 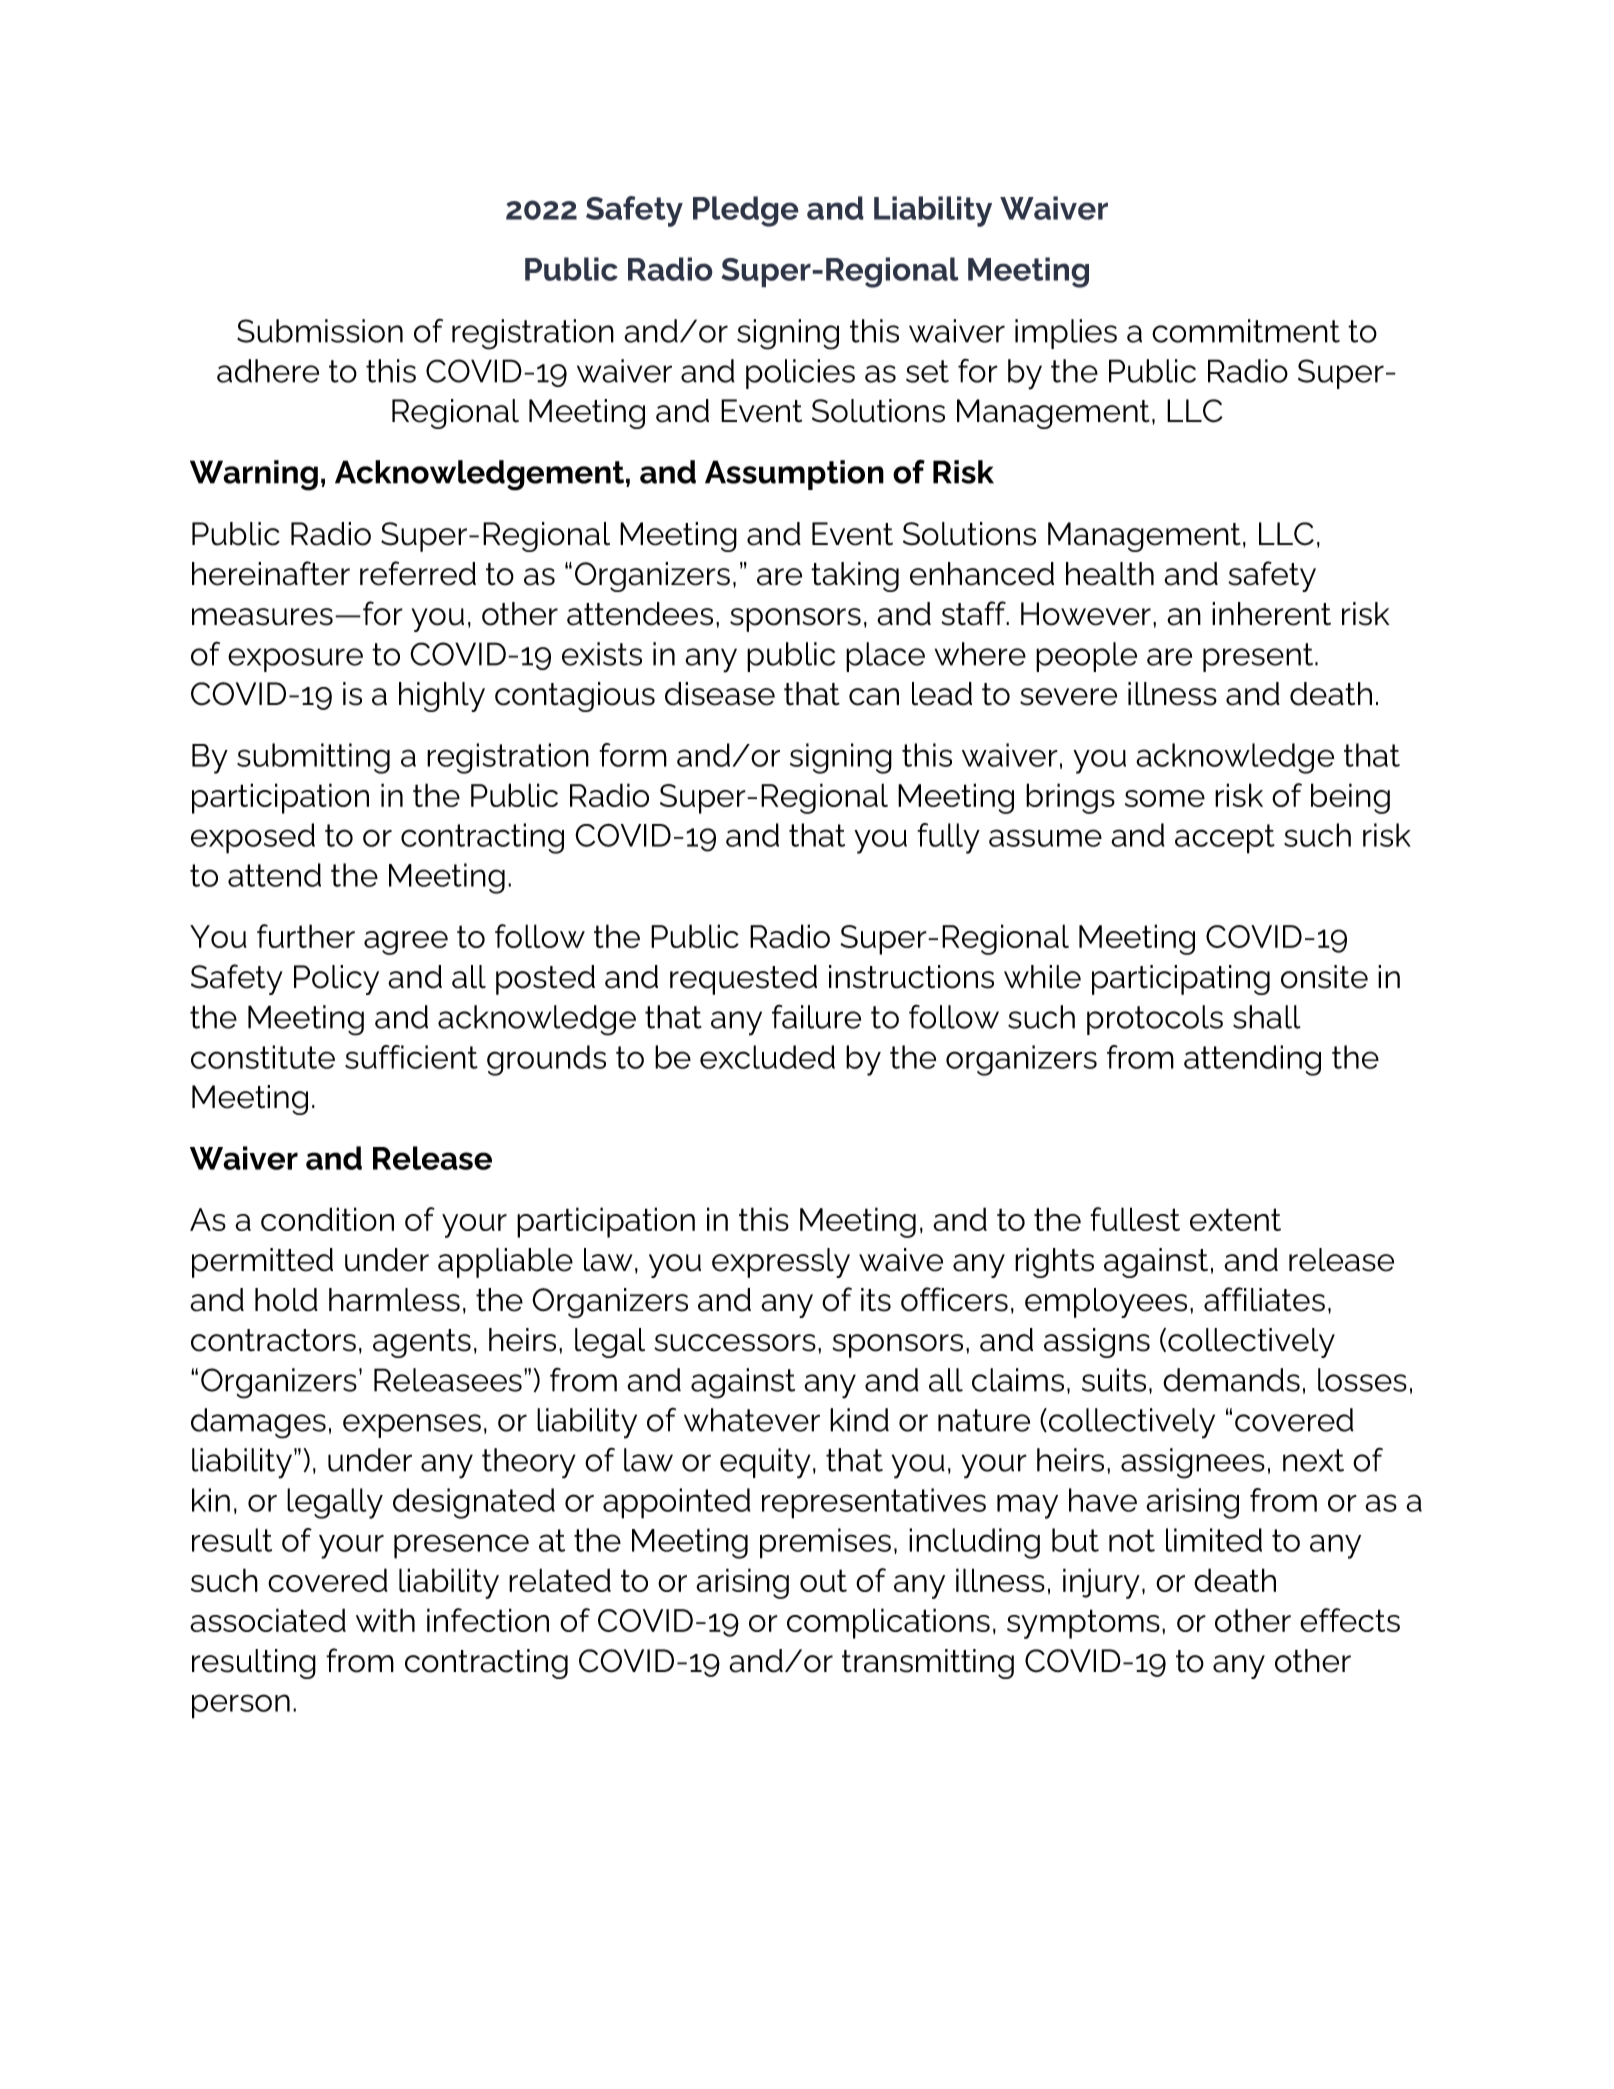 What do you see at coordinates (874, 697) in the screenshot?
I see `can` at bounding box center [874, 697].
